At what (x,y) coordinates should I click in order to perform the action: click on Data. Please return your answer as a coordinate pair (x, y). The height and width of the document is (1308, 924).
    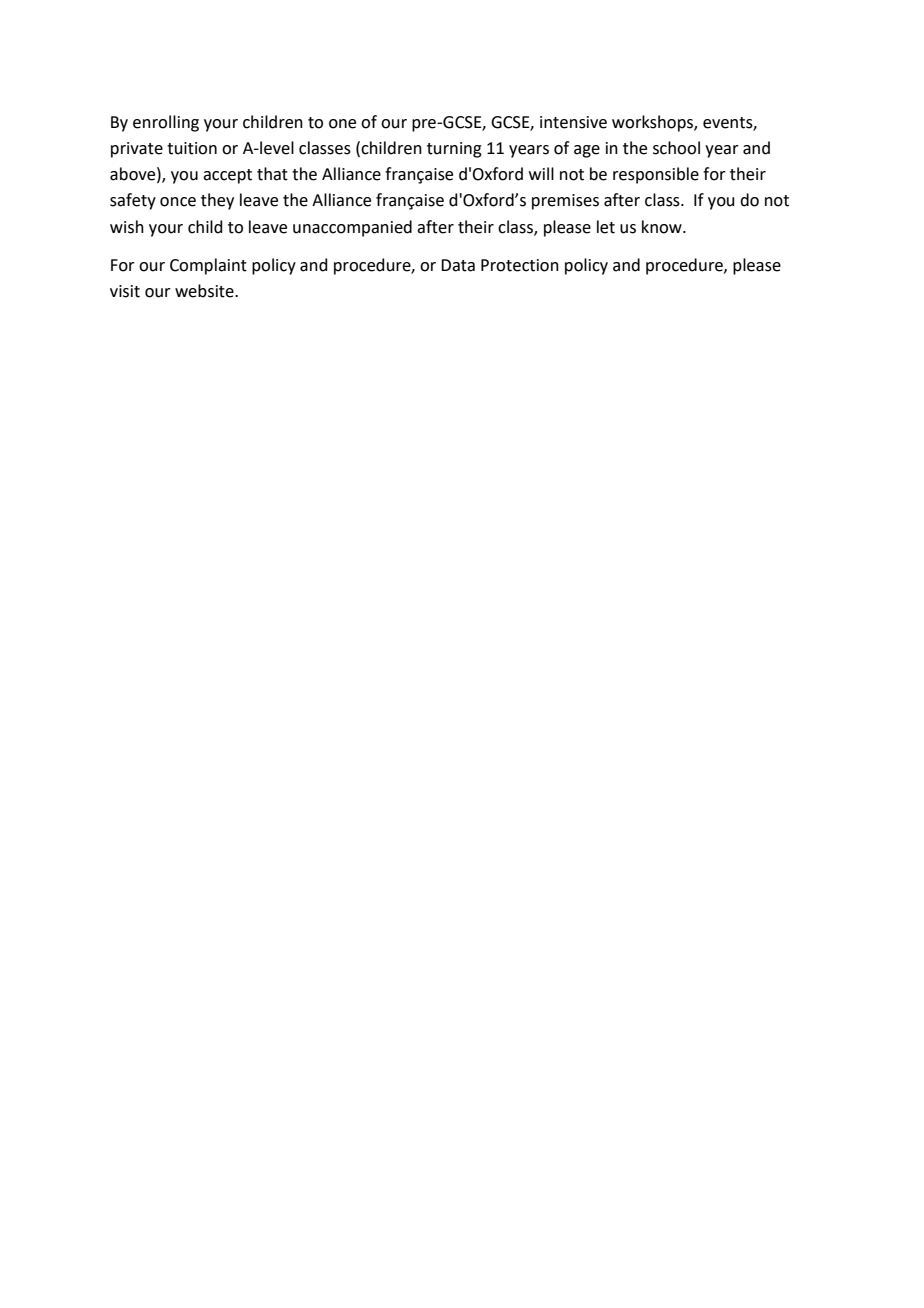
    Looking at the image, I should click on (458, 265).
